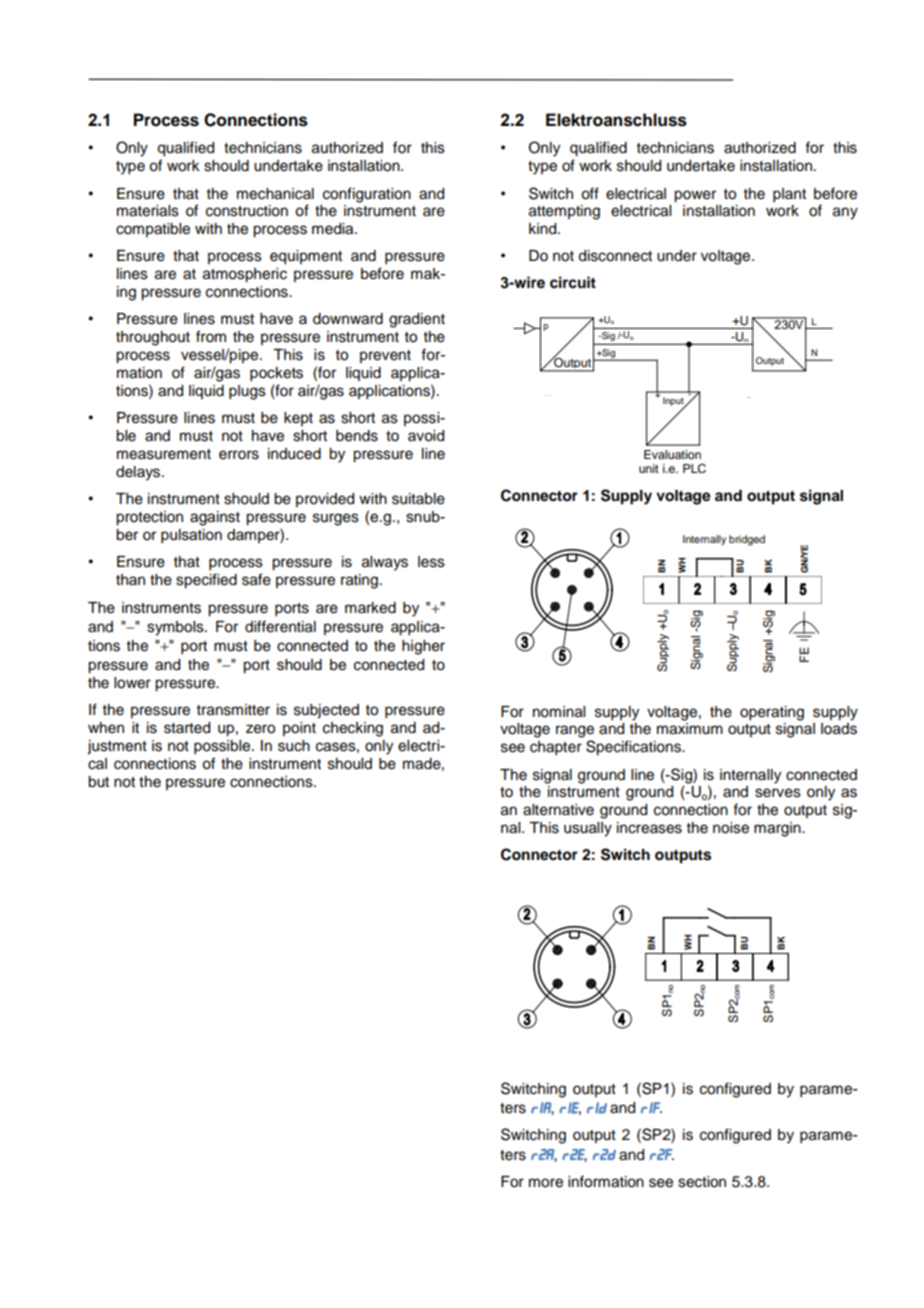 Image resolution: width=924 pixels, height=1308 pixels. Describe the element at coordinates (778, 829) in the screenshot. I see `margin` at that location.
